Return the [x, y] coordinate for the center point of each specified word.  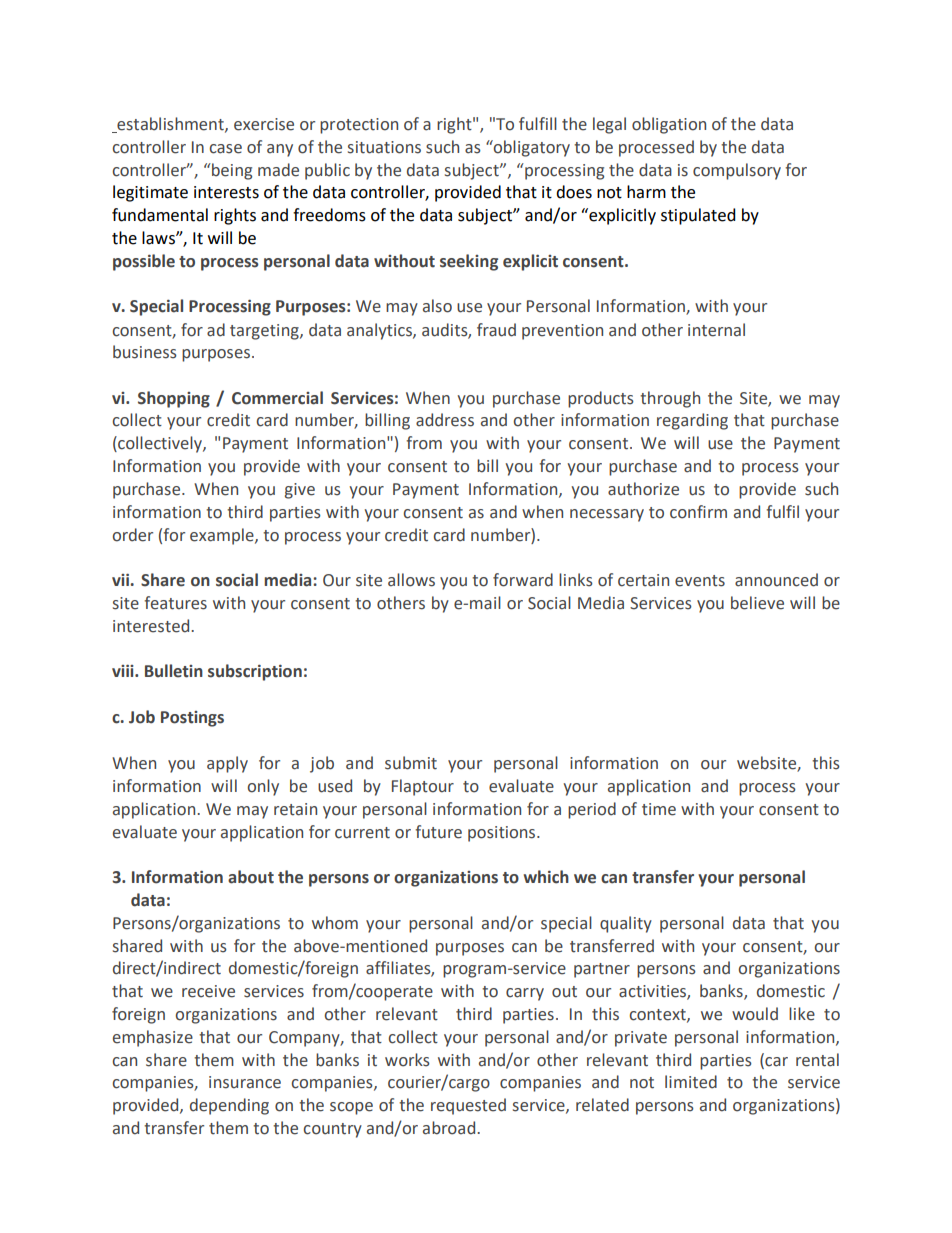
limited [691, 1082]
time [659, 809]
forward [523, 580]
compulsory [737, 171]
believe [757, 603]
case [225, 149]
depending [229, 1106]
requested [468, 1106]
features [175, 603]
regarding [692, 421]
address [445, 420]
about [251, 877]
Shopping [174, 399]
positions [503, 834]
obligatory [531, 148]
